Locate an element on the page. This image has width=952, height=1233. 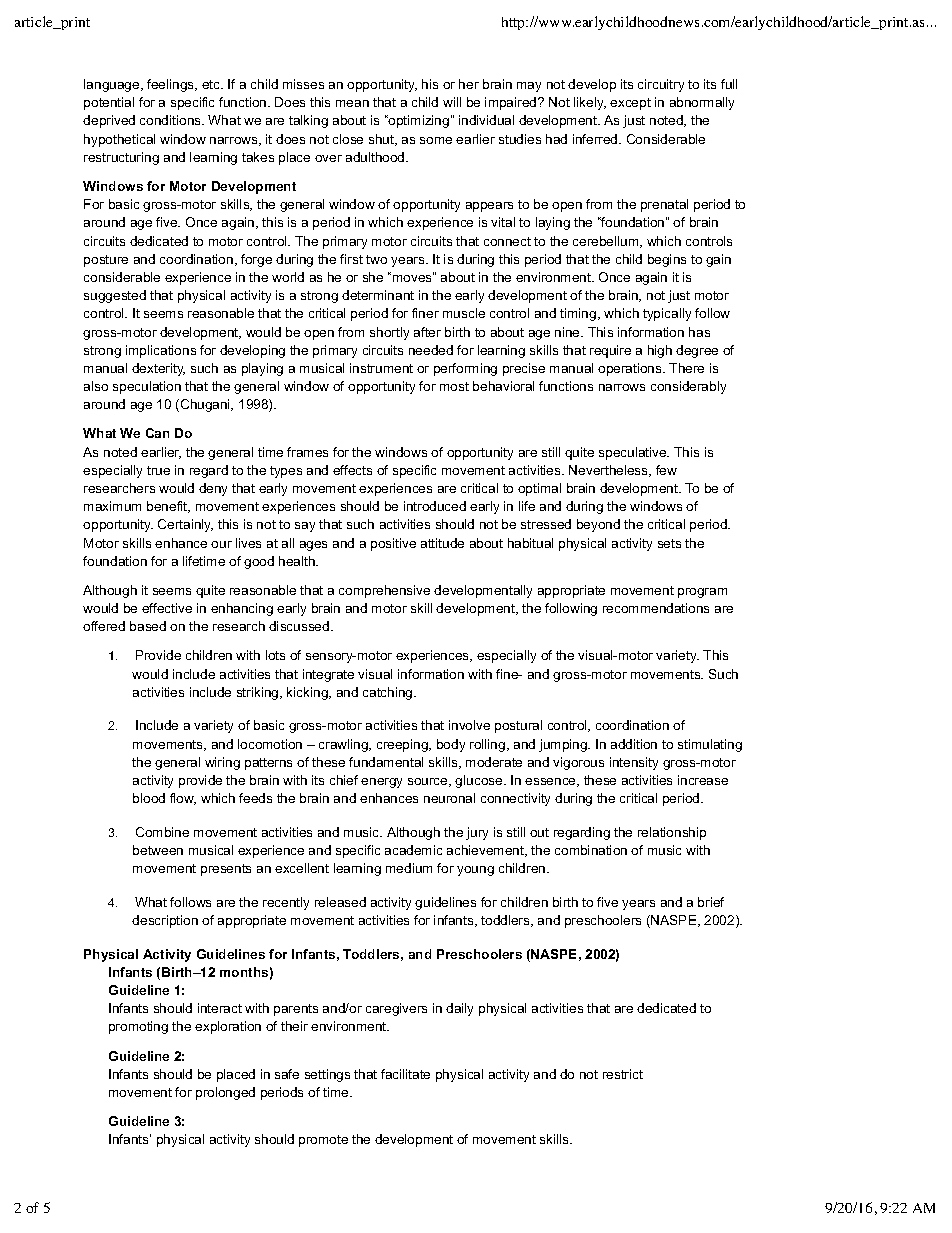
some is located at coordinates (436, 140).
